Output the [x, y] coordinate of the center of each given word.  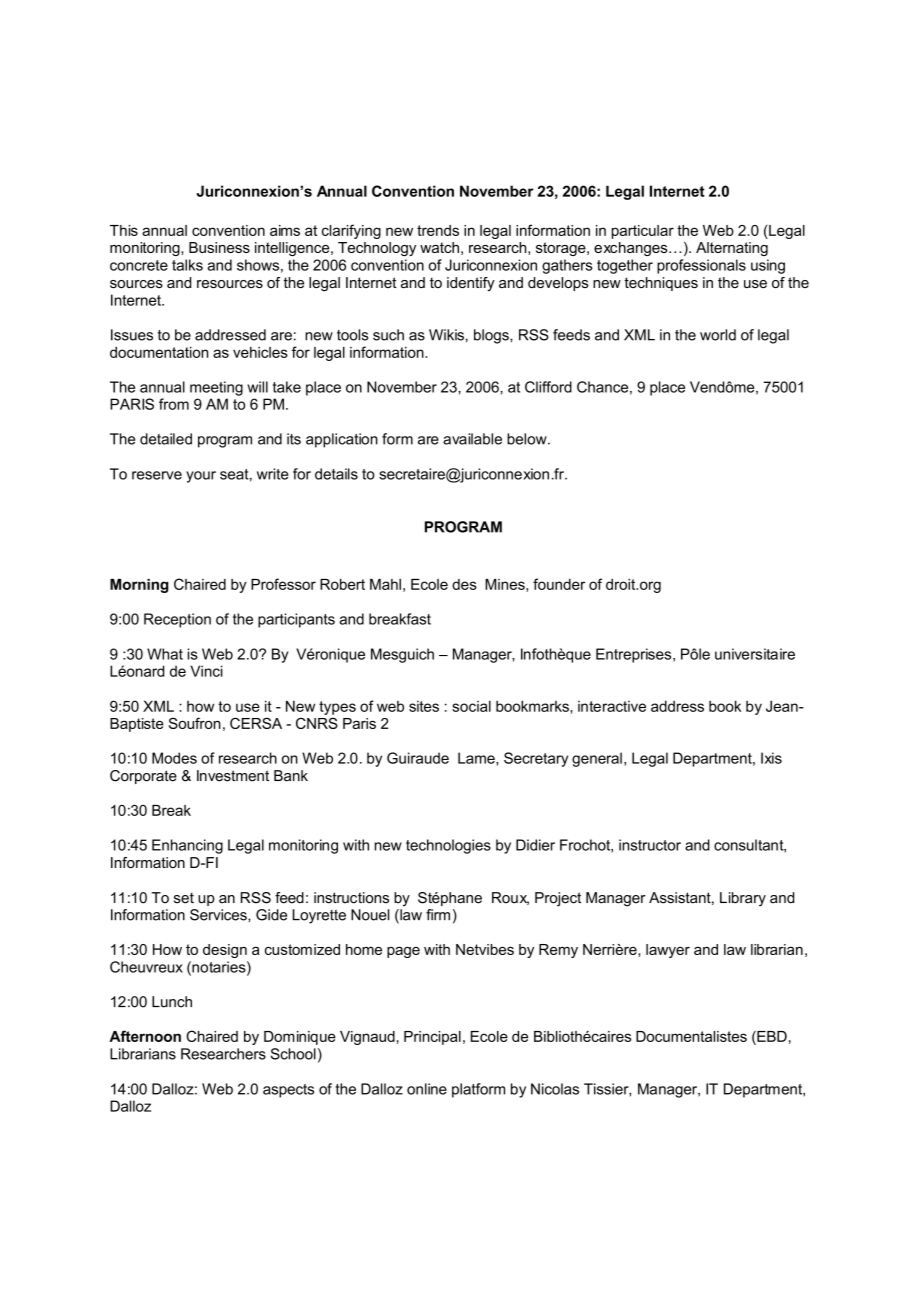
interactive [612, 706]
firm [438, 914]
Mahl [385, 584]
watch [439, 247]
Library [743, 899]
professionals [701, 266]
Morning [139, 586]
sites [424, 706]
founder [559, 584]
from [174, 404]
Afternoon [145, 1036]
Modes [174, 758]
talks [187, 265]
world [718, 335]
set [184, 898]
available [472, 439]
